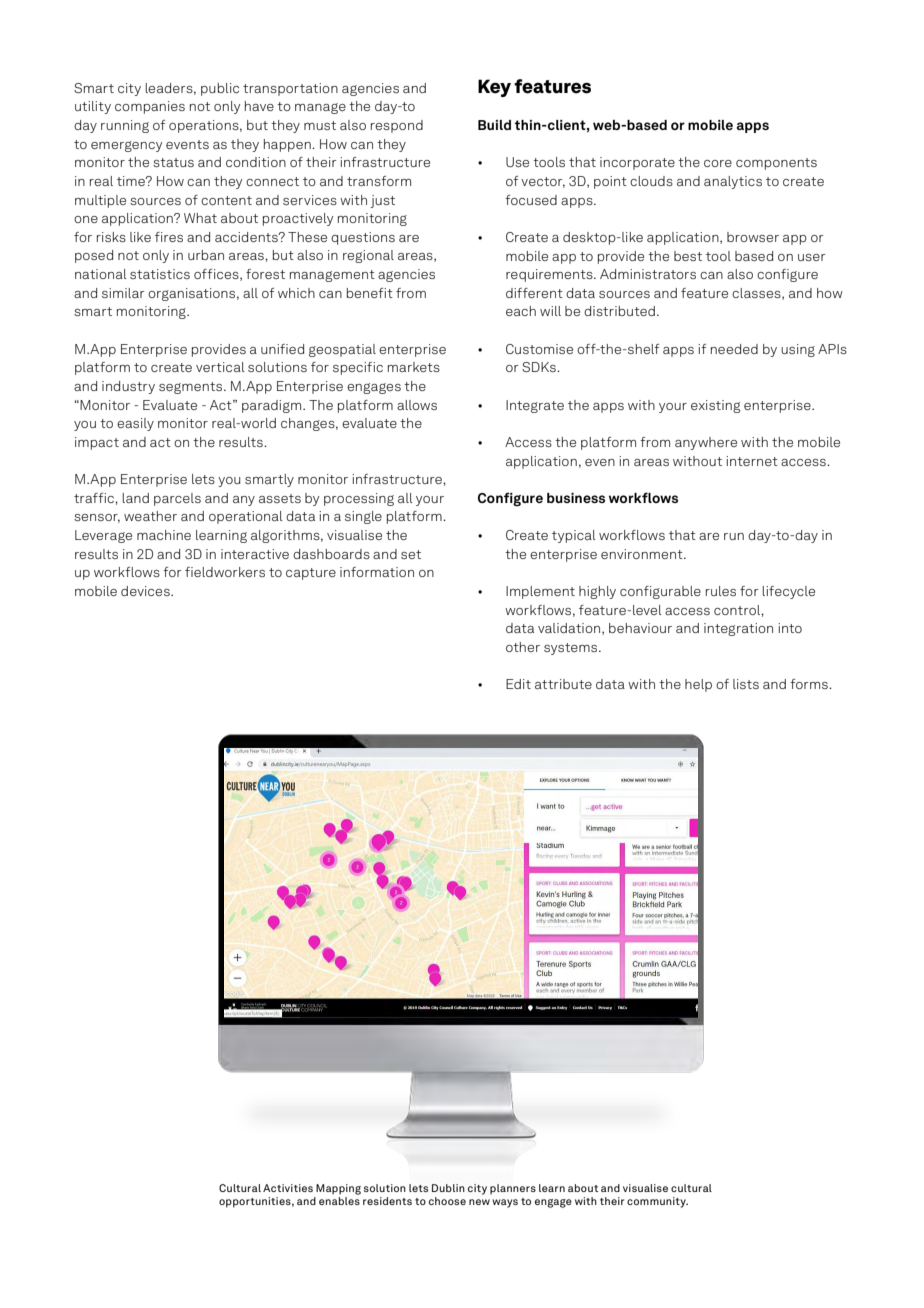 The image size is (924, 1308). What do you see at coordinates (150, 107) in the document?
I see `companies` at bounding box center [150, 107].
